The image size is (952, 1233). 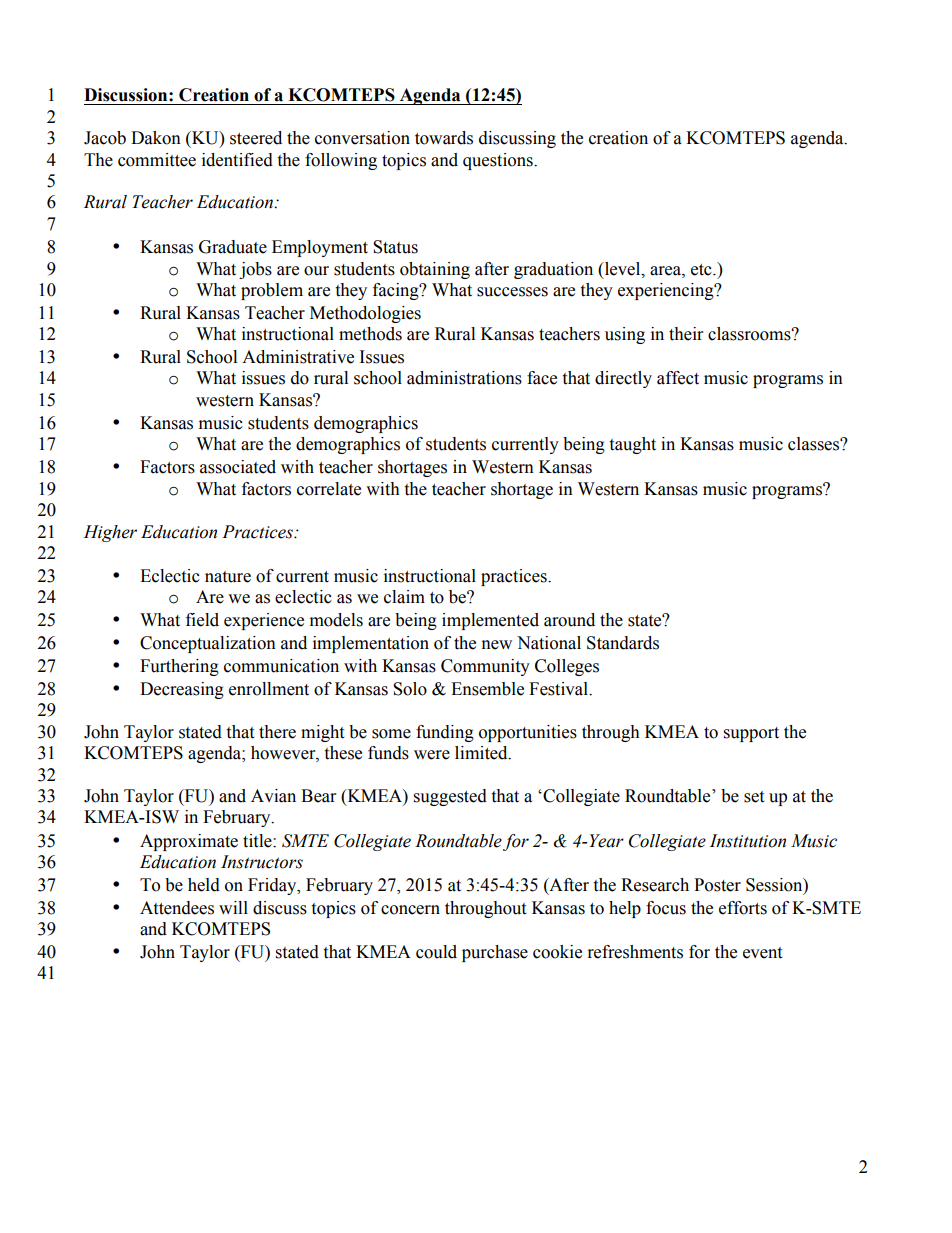 I want to click on claim, so click(x=404, y=597).
